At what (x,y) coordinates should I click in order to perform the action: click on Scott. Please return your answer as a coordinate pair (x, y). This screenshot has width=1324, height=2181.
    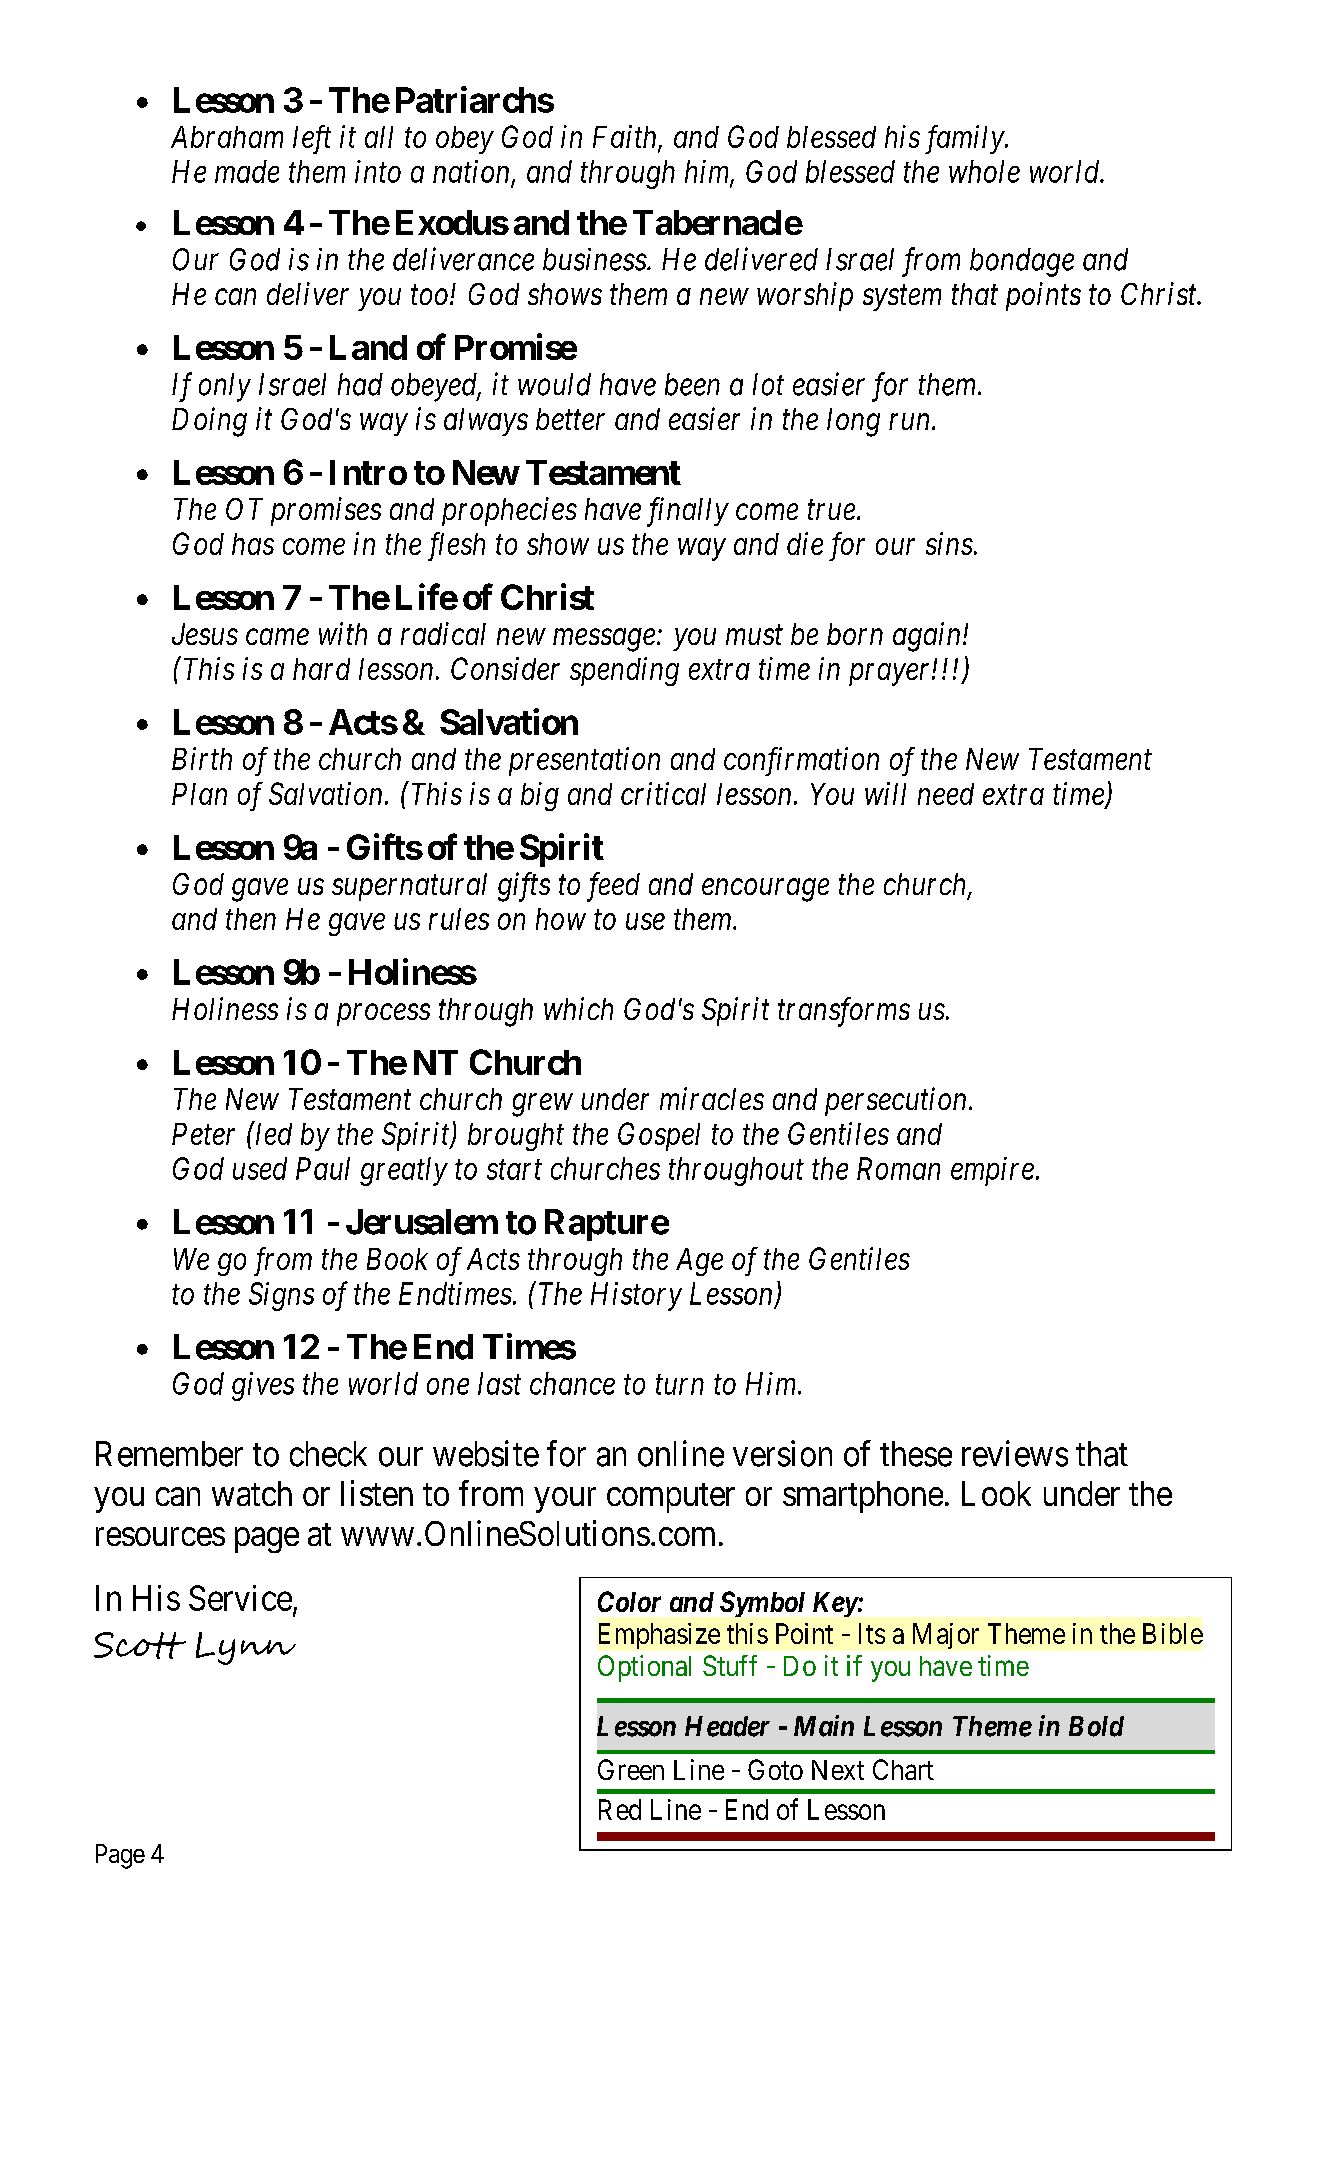
    Looking at the image, I should click on (140, 1645).
